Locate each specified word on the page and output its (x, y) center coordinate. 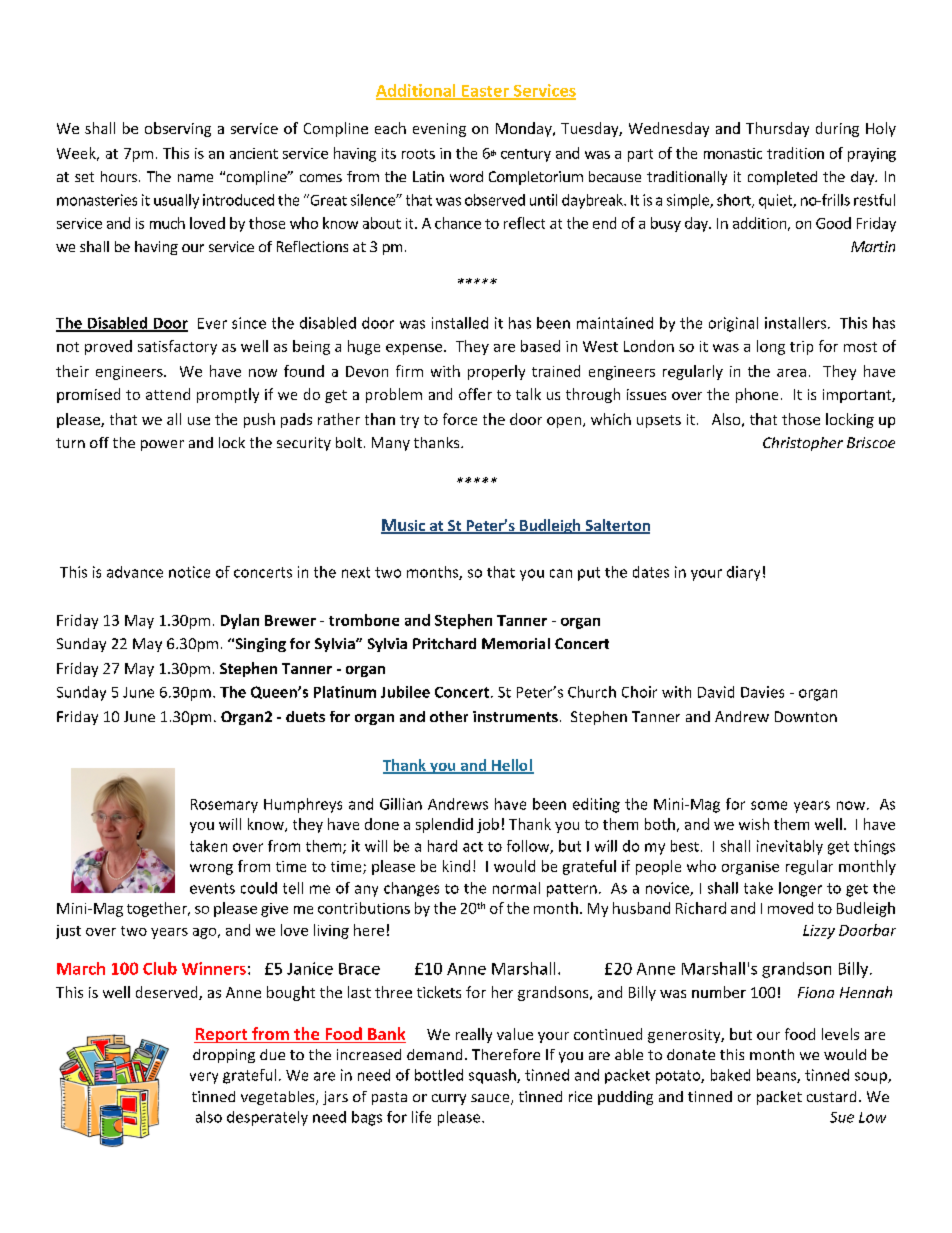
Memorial (516, 643)
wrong (211, 869)
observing (178, 129)
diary (743, 573)
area (791, 373)
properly (496, 372)
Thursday (777, 129)
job (488, 825)
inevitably (790, 847)
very (204, 1078)
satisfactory (177, 347)
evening (439, 130)
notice (189, 572)
